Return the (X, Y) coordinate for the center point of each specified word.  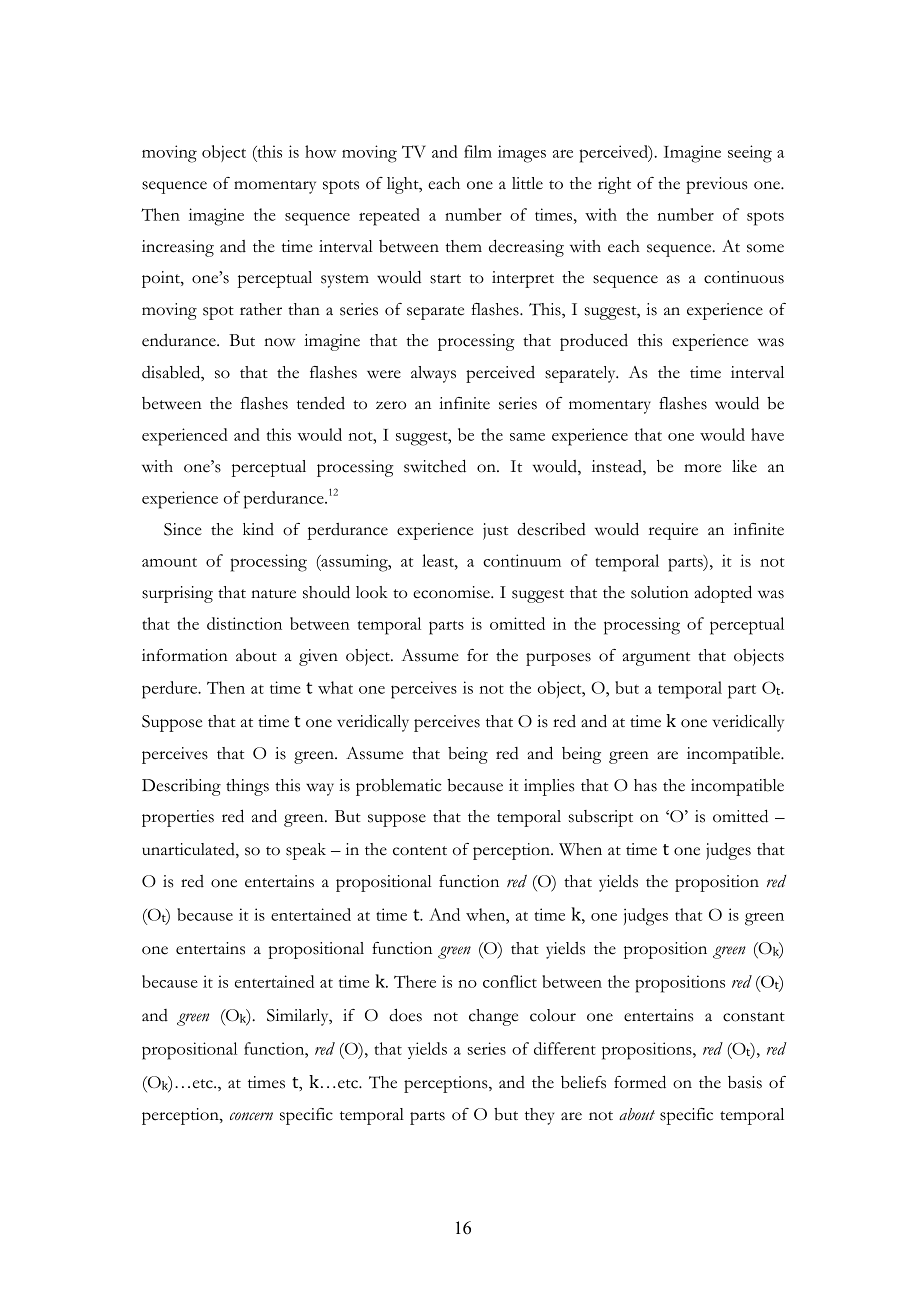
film (478, 151)
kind (258, 529)
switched (435, 466)
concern (251, 1116)
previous (716, 185)
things (247, 787)
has (645, 785)
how (320, 151)
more (702, 468)
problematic (399, 787)
